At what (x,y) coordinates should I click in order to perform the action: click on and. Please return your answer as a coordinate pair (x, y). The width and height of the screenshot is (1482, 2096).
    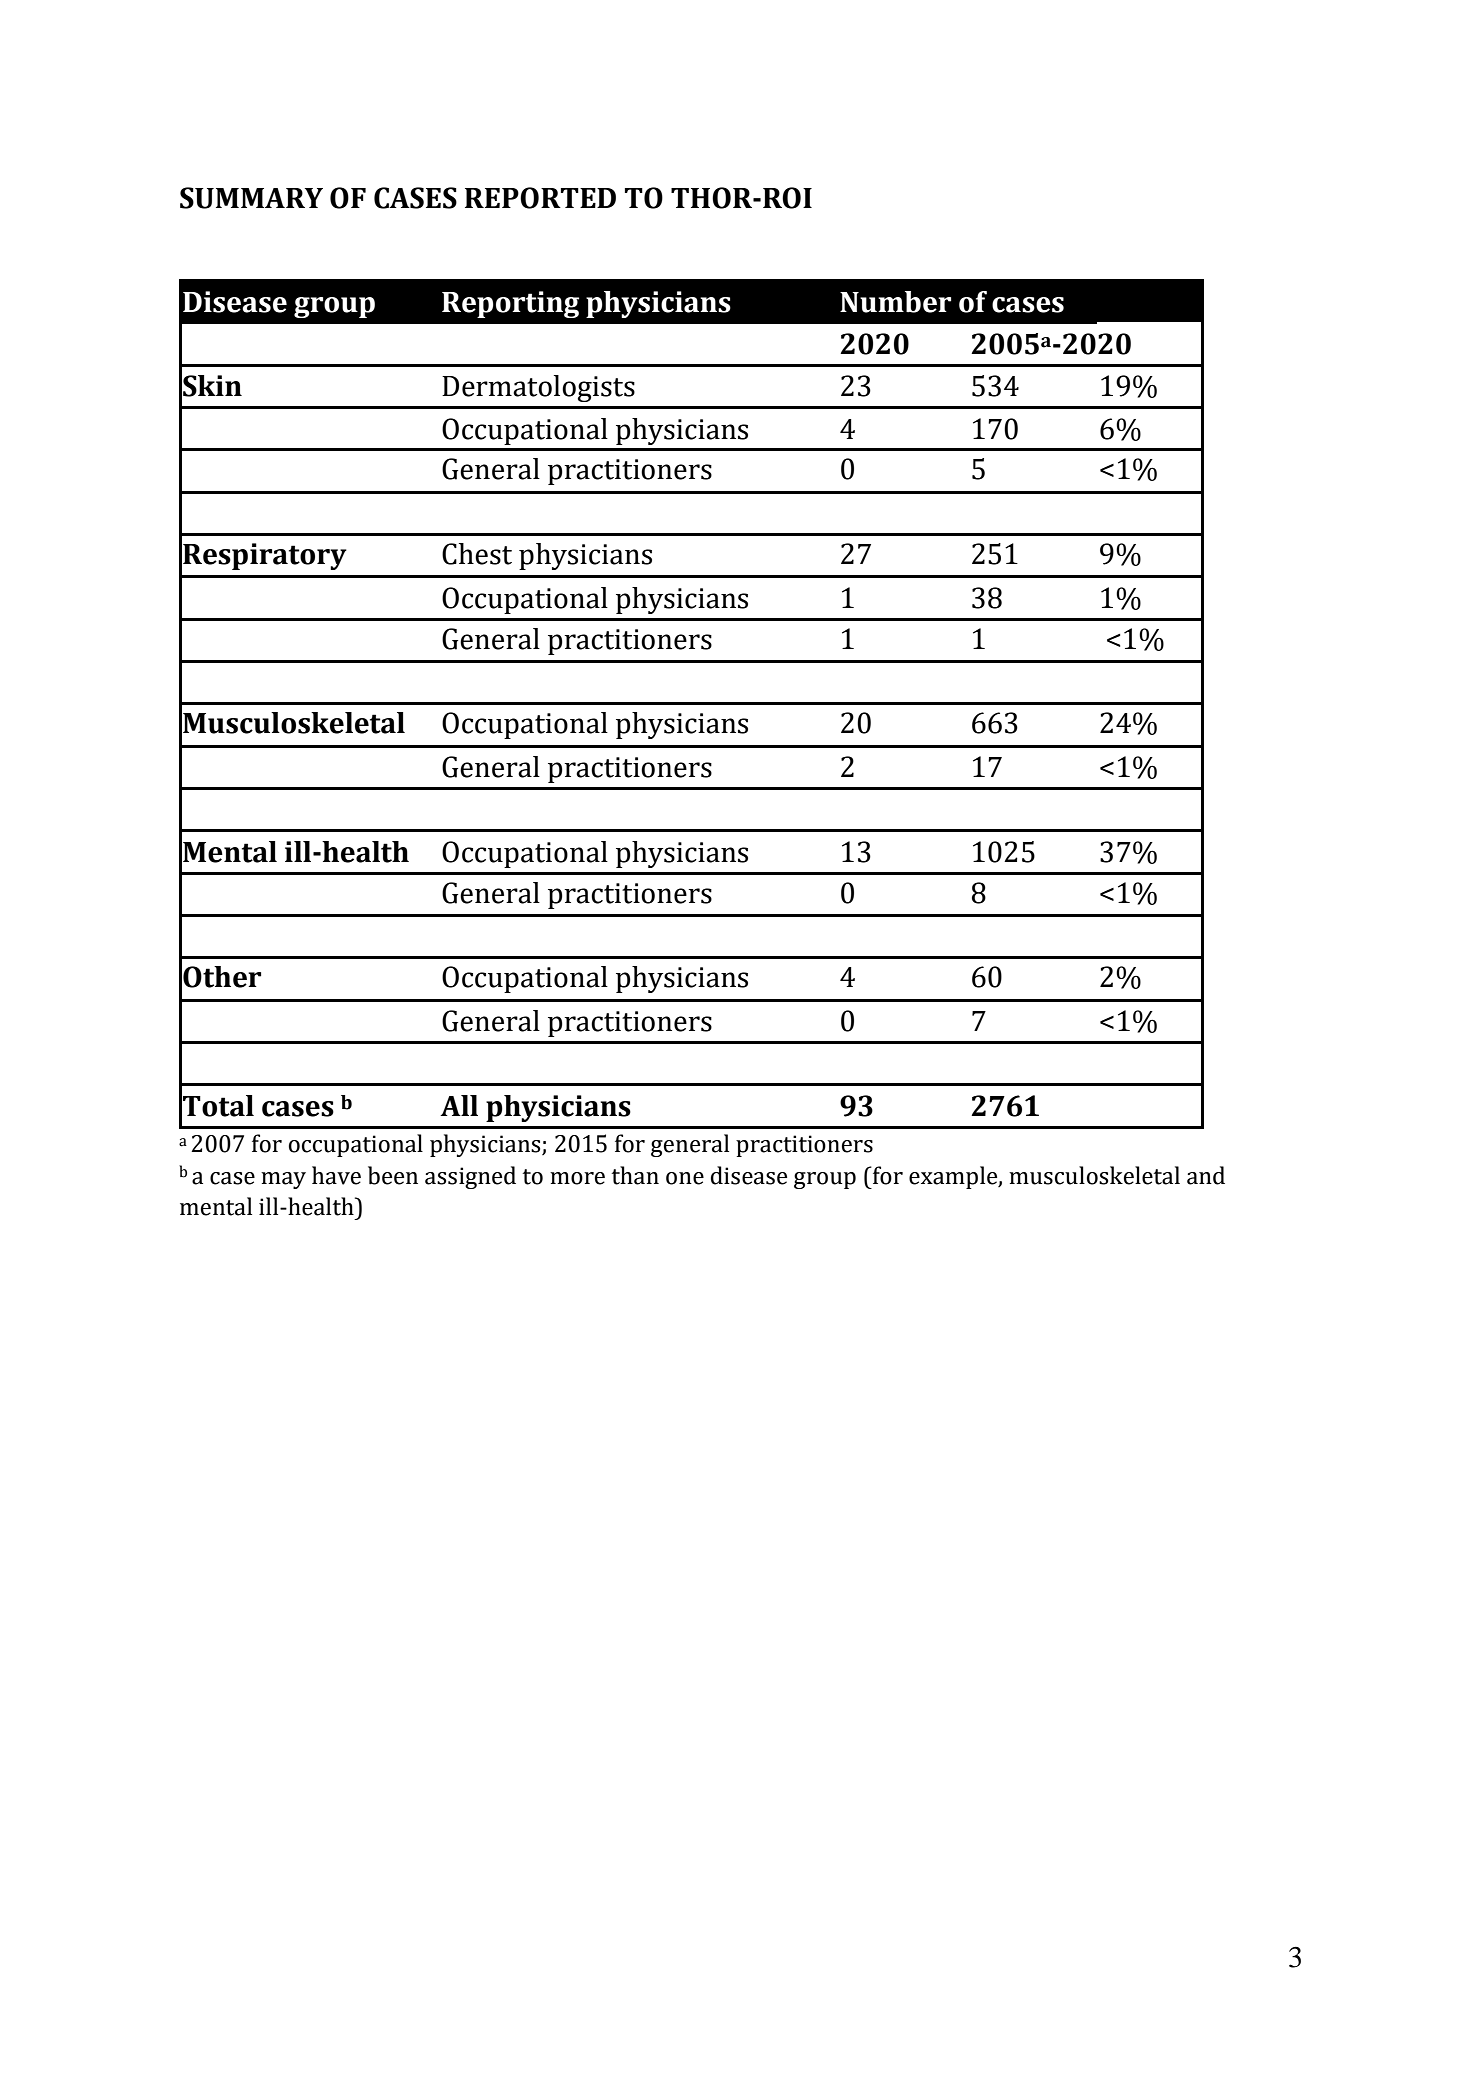
    Looking at the image, I should click on (1206, 1175).
